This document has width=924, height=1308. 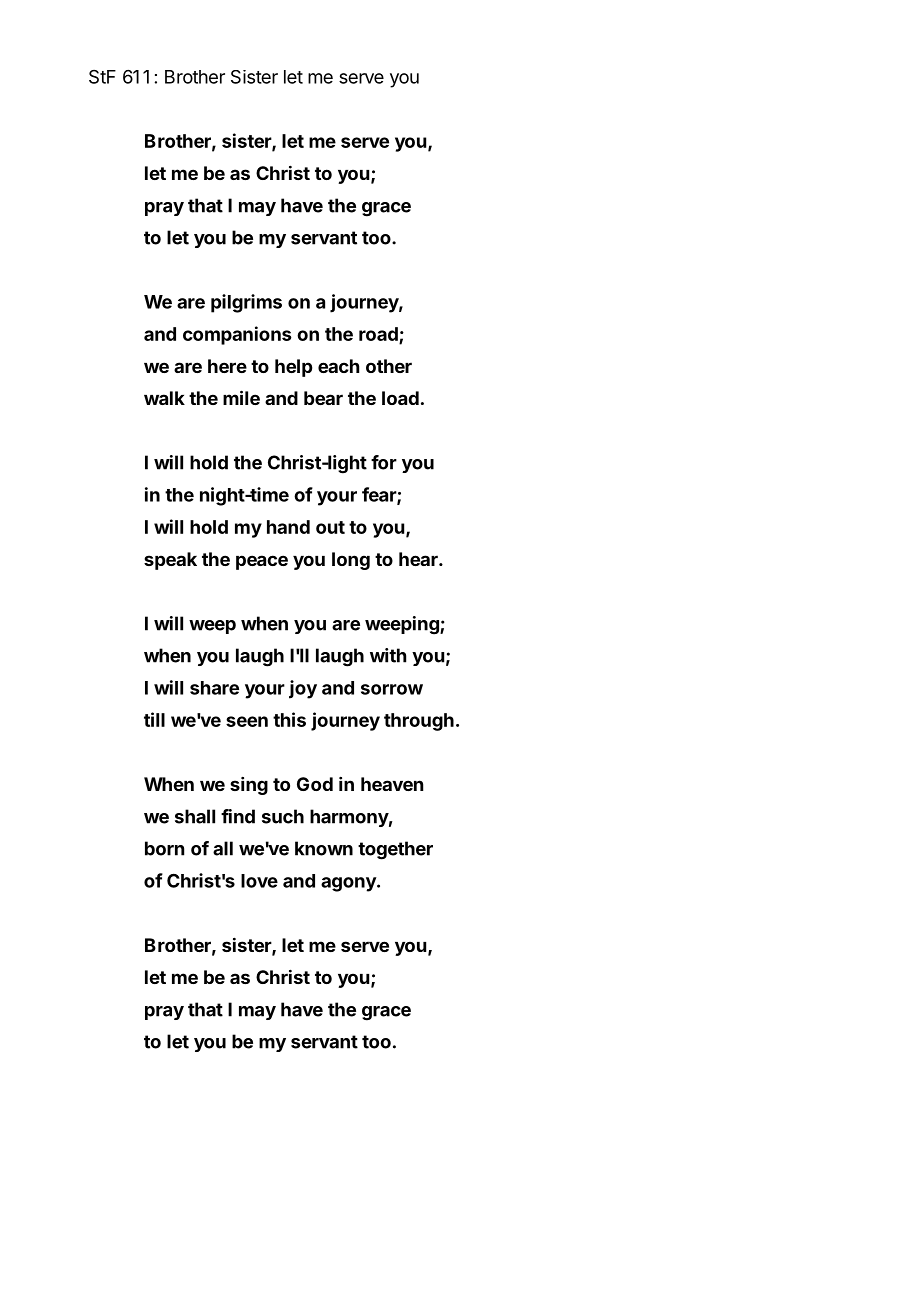 What do you see at coordinates (246, 303) in the document?
I see `pilgrims` at bounding box center [246, 303].
